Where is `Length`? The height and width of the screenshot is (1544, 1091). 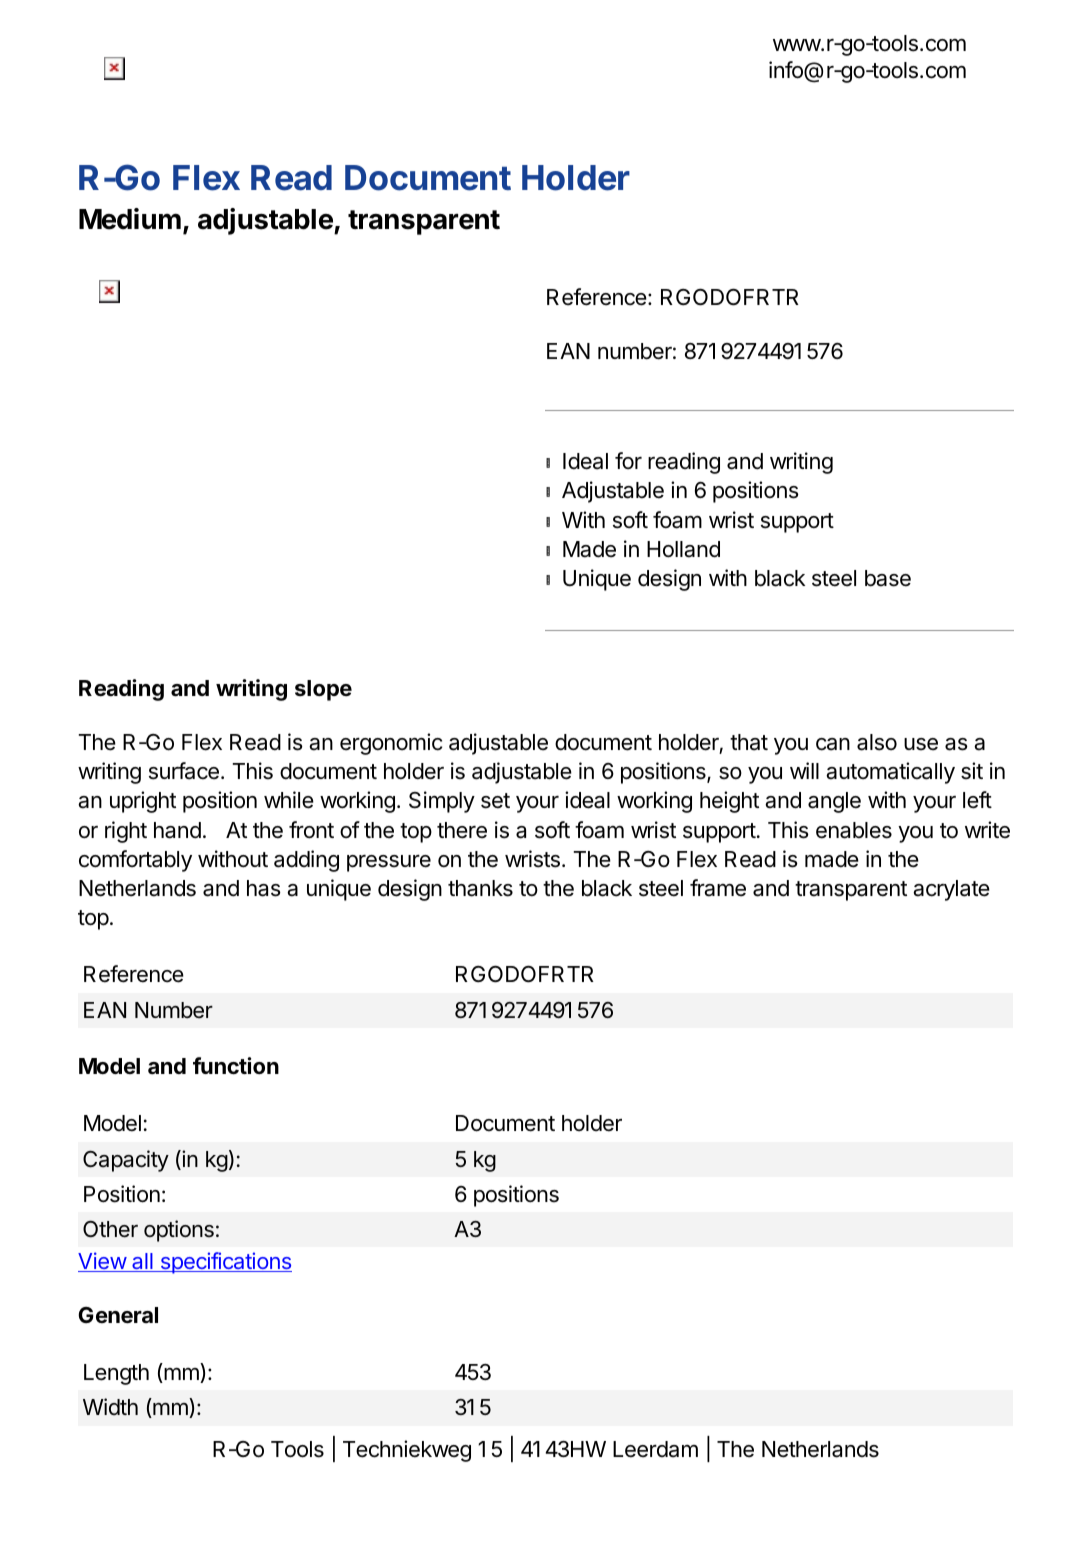
Length is located at coordinates (116, 1374).
